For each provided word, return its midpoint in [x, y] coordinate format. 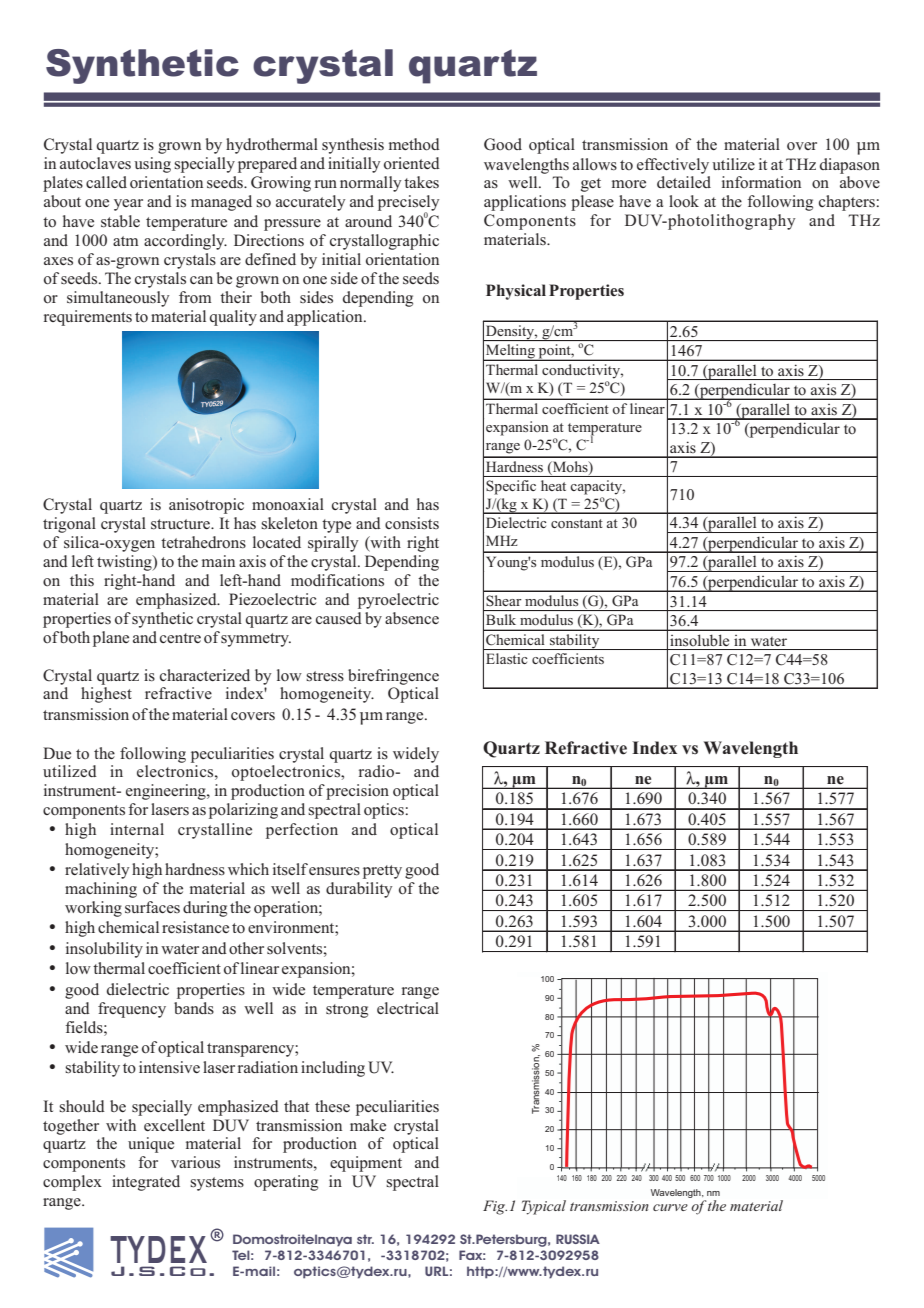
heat [553, 485]
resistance [195, 927]
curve [670, 1207]
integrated [146, 1183]
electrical [408, 1008]
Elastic [506, 658]
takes [421, 182]
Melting [510, 352]
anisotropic [206, 506]
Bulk [501, 619]
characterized [205, 675]
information [761, 182]
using [152, 165]
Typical [544, 1207]
